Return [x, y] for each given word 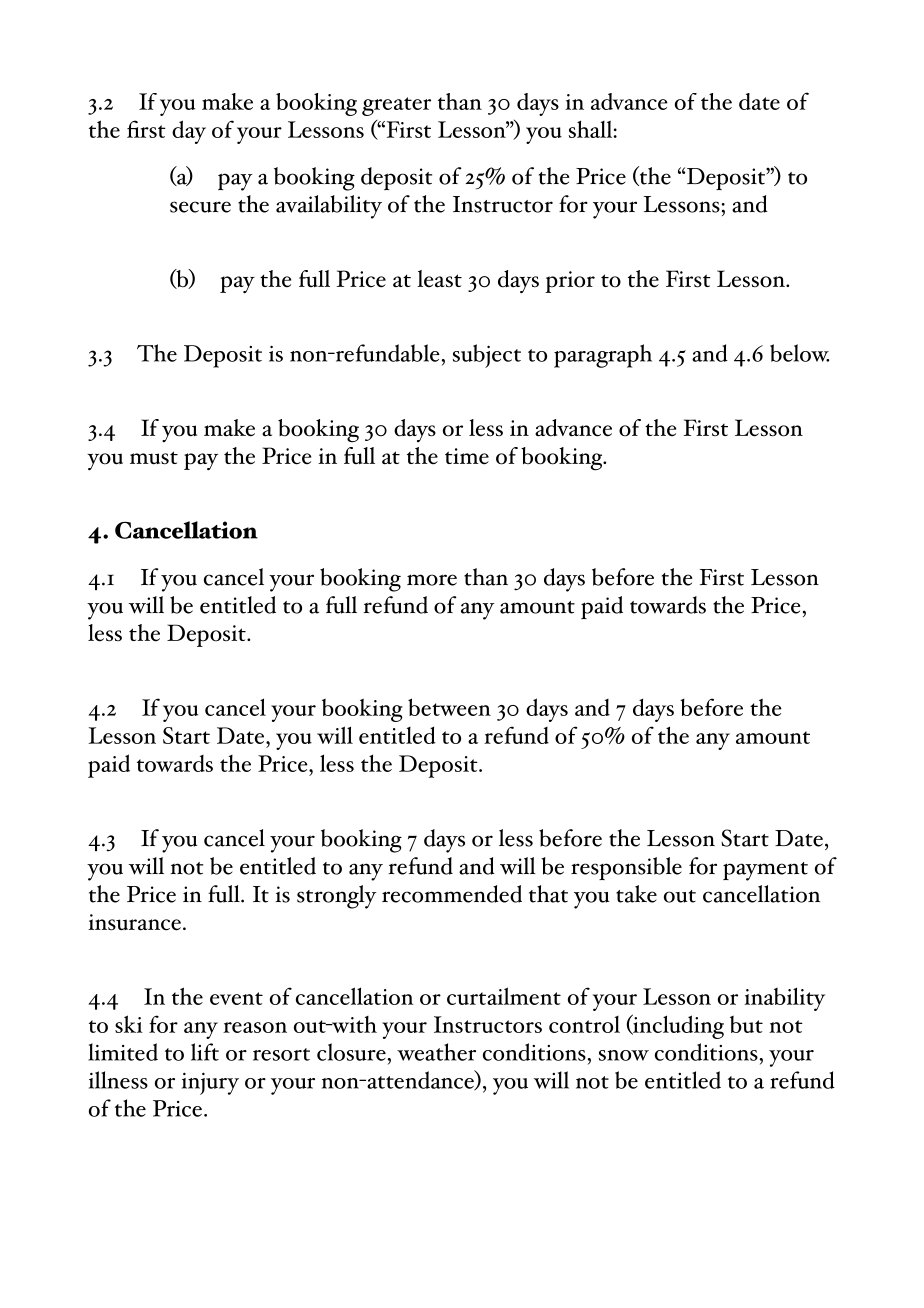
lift [205, 1052]
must [154, 458]
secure [200, 207]
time [467, 456]
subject [487, 356]
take [636, 894]
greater [396, 106]
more [432, 580]
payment [765, 871]
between [449, 707]
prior [570, 282]
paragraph [603, 356]
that [548, 894]
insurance [134, 922]
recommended [452, 894]
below [799, 353]
